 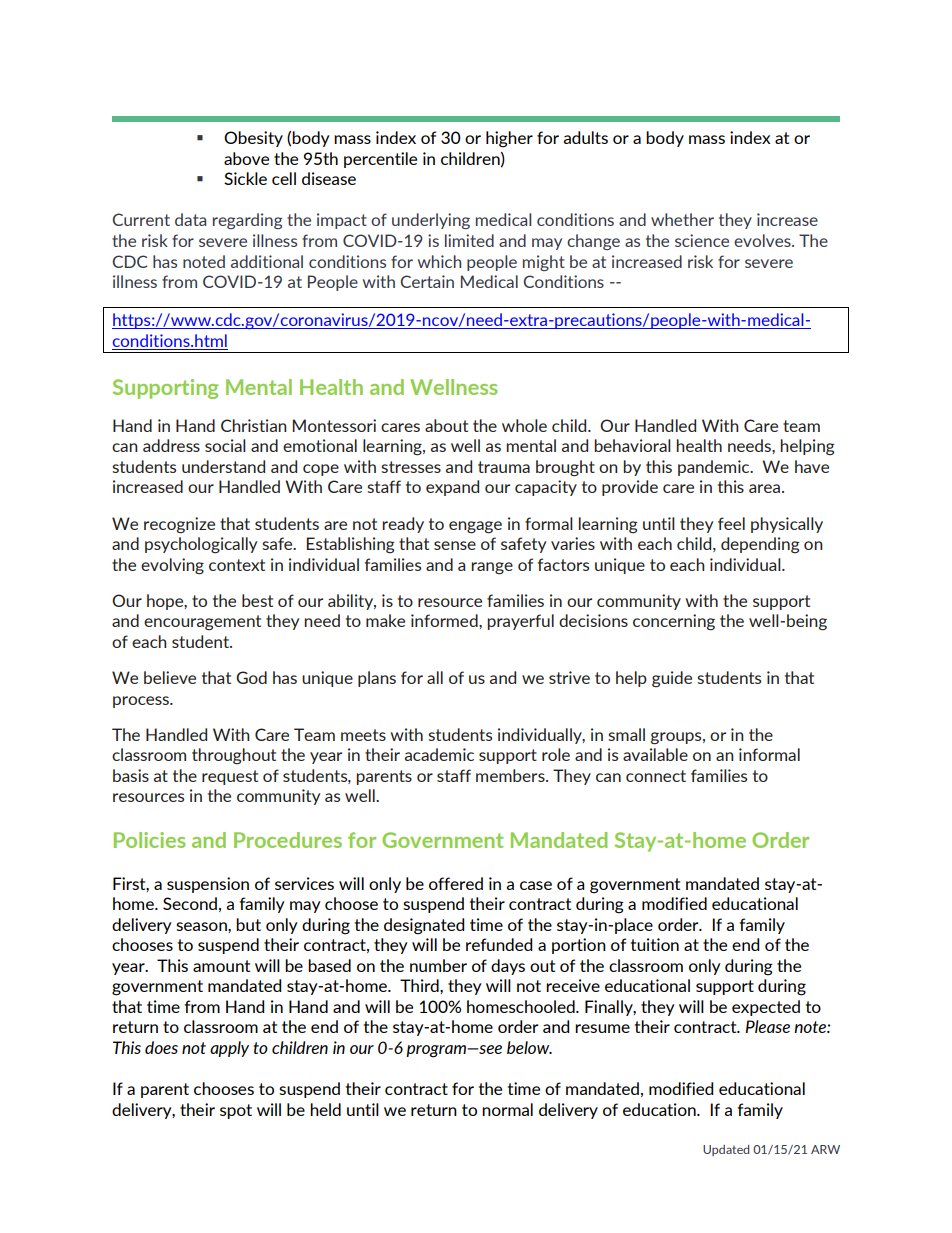 What do you see at coordinates (682, 219) in the screenshot?
I see `whether` at bounding box center [682, 219].
